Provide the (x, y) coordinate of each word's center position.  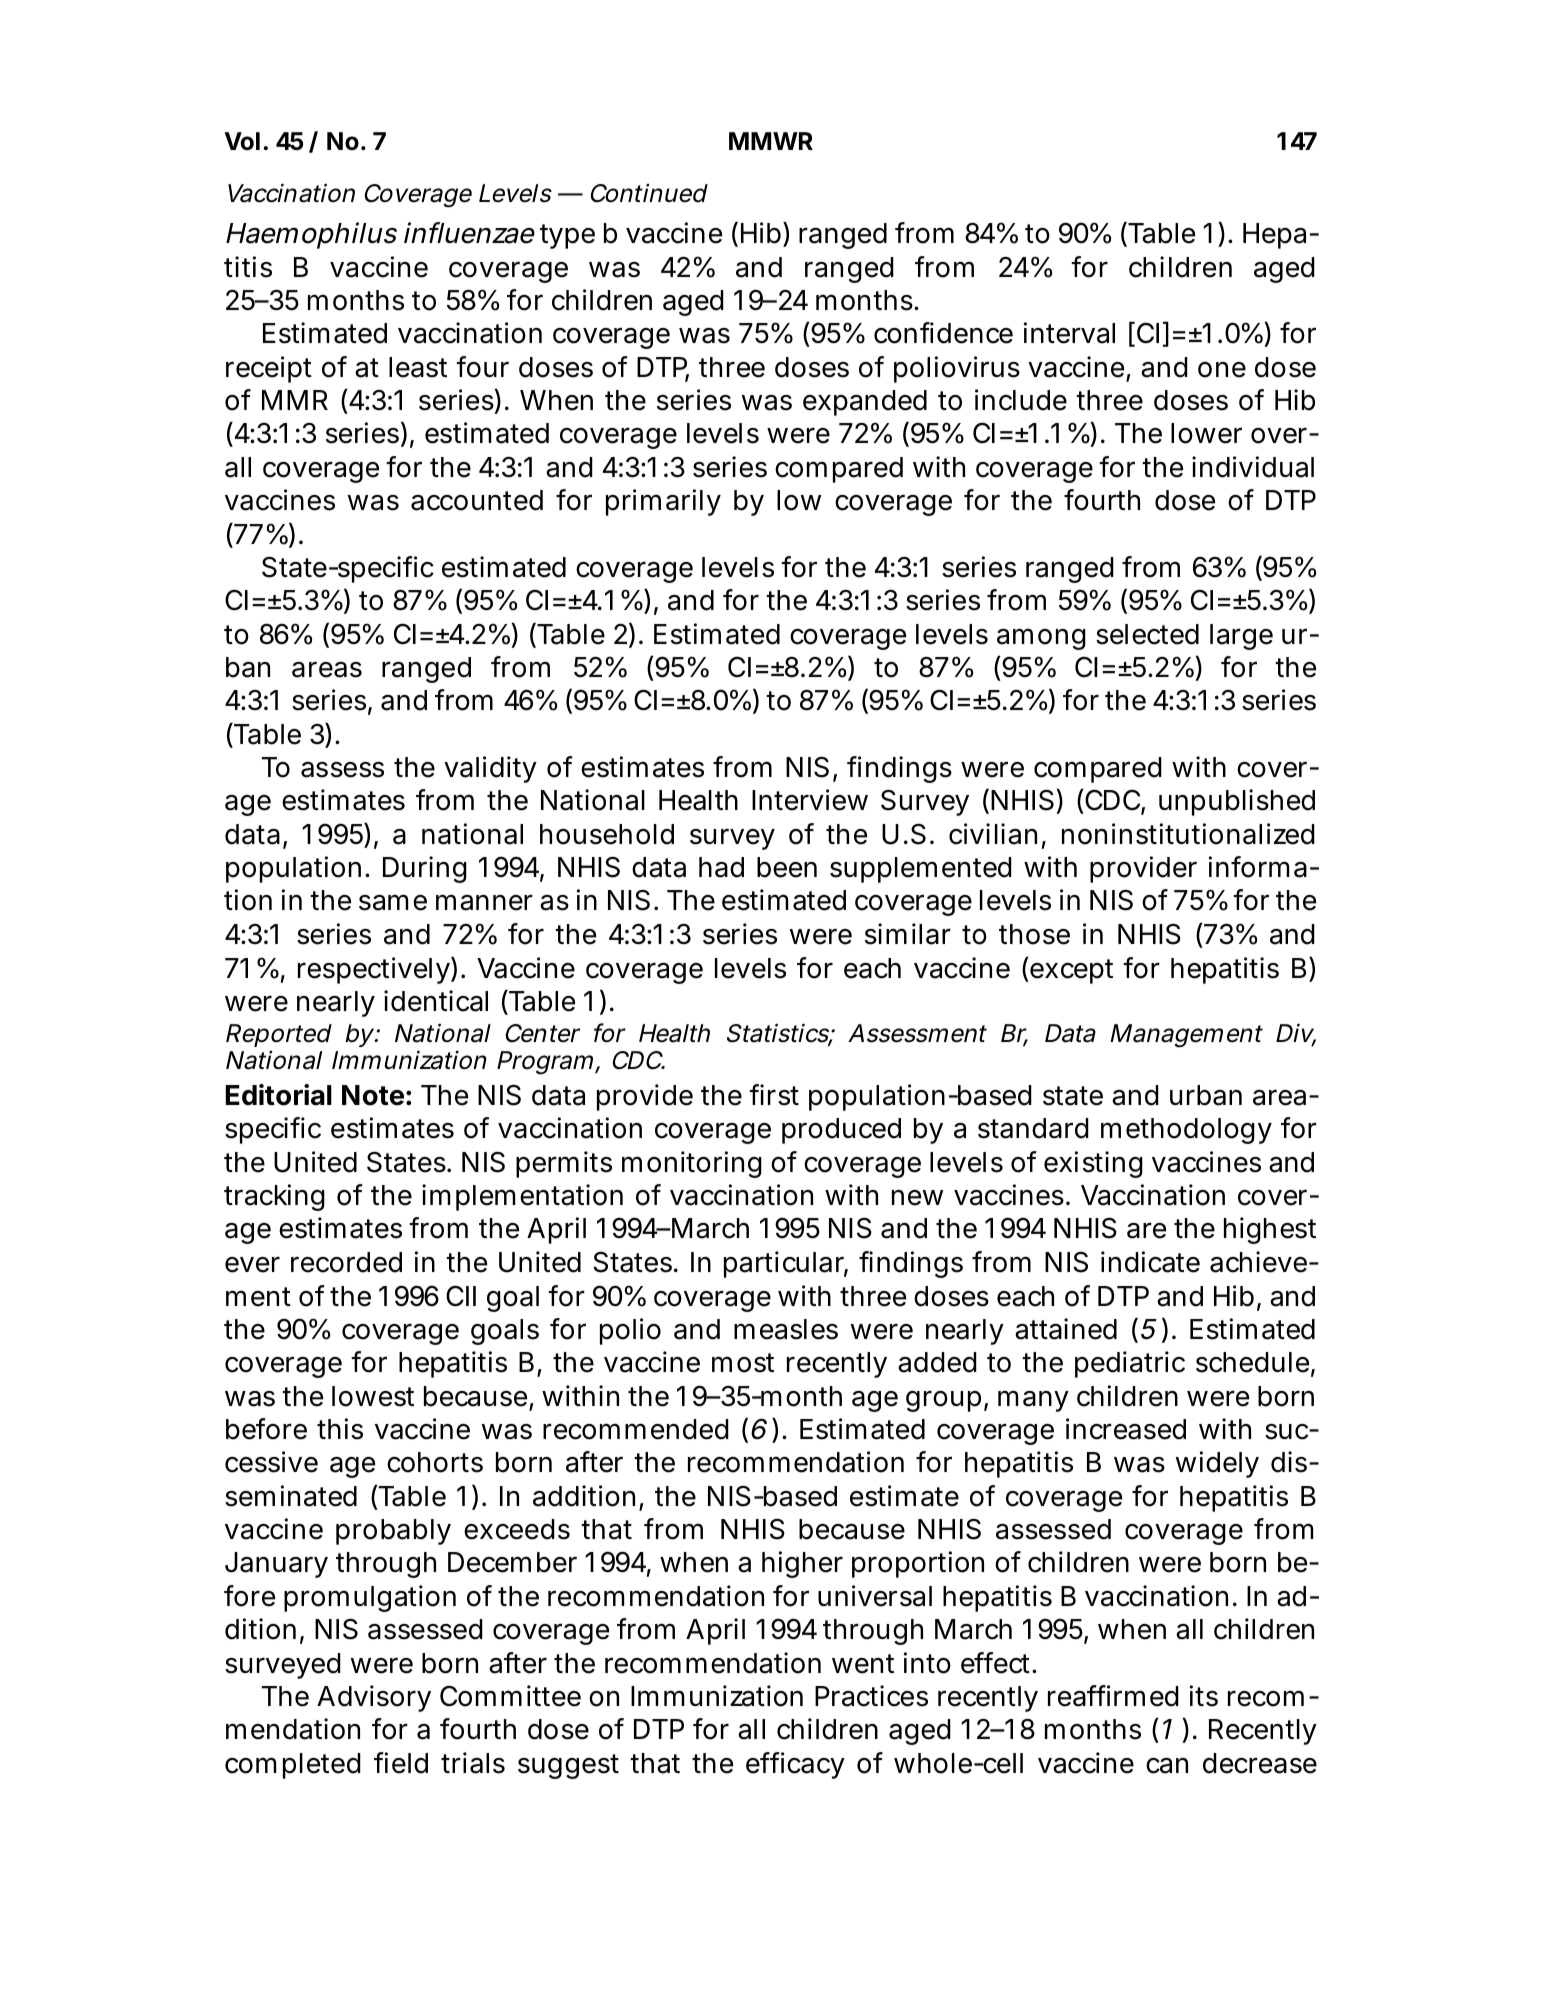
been (787, 867)
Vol (242, 141)
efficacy (795, 1765)
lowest (373, 1396)
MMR (295, 400)
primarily (663, 502)
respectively (374, 970)
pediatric (1130, 1364)
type (567, 236)
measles (786, 1329)
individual (1253, 467)
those (1034, 934)
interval (1069, 333)
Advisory (374, 1698)
